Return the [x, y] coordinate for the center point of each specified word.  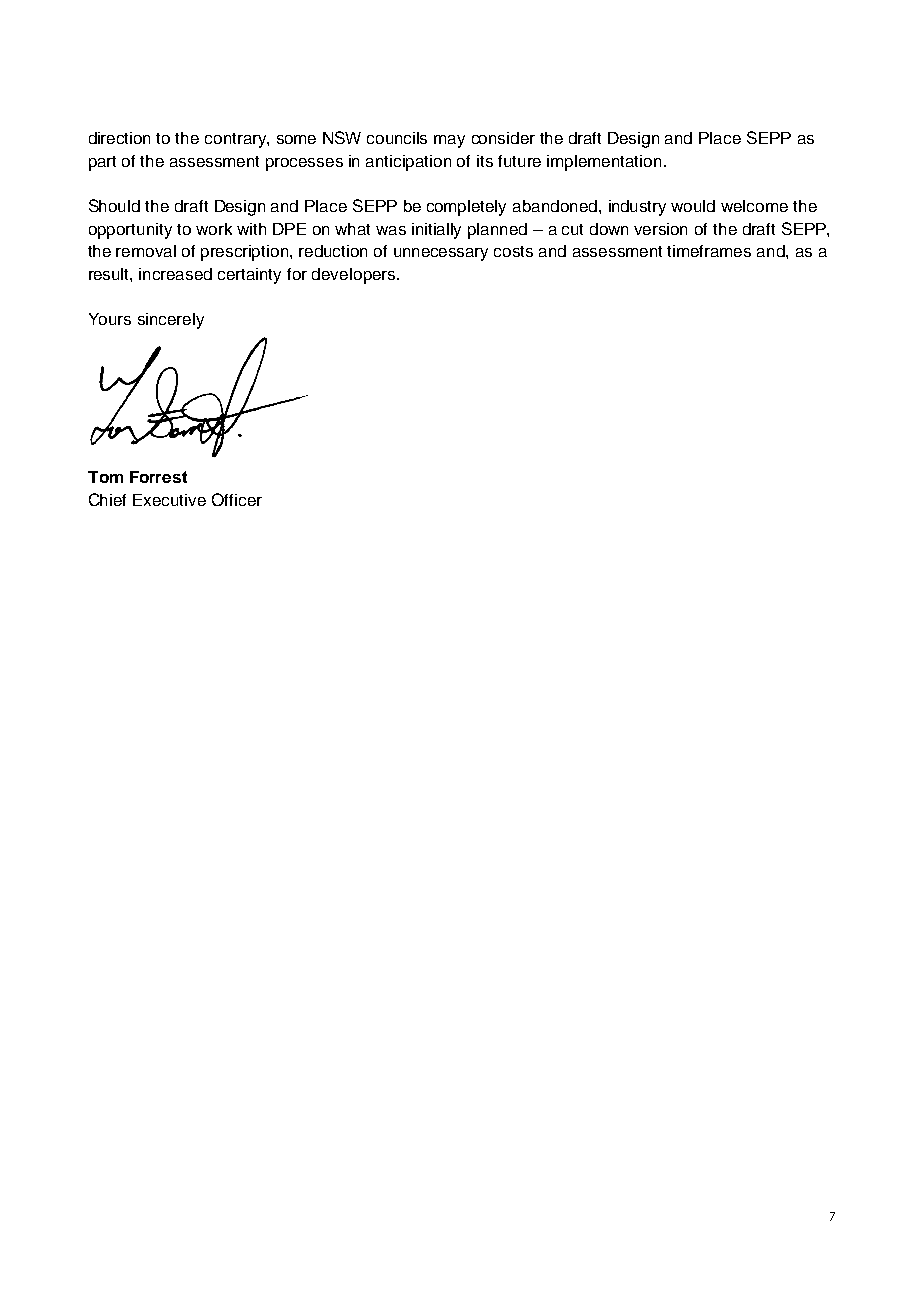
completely [466, 208]
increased [175, 274]
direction [119, 138]
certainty [249, 276]
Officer [237, 499]
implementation [604, 163]
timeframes [709, 251]
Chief [107, 499]
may [449, 141]
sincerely [171, 321]
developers [355, 276]
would [693, 206]
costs [513, 251]
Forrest [158, 477]
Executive [169, 500]
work [214, 229]
